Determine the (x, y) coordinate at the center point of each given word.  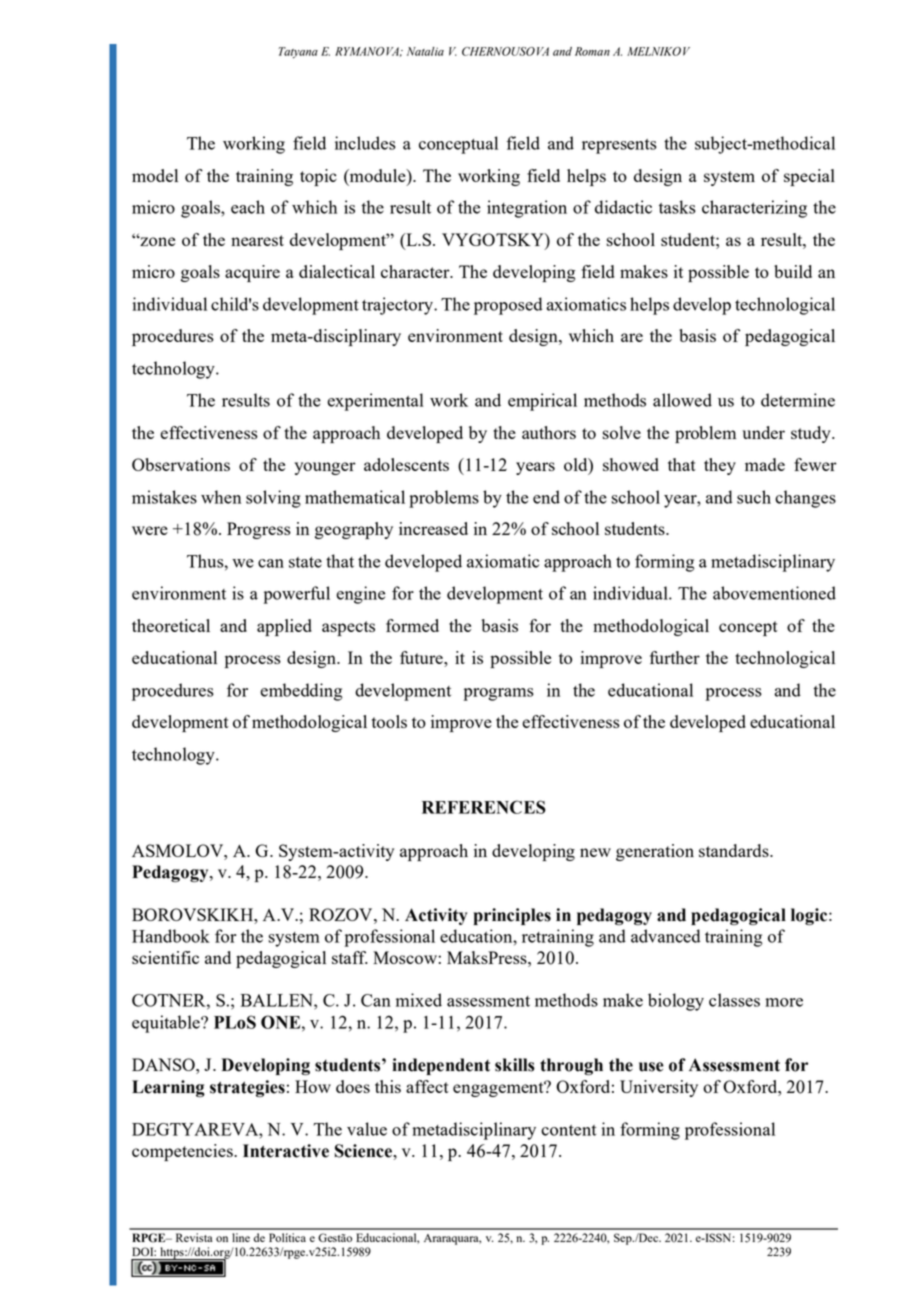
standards (735, 850)
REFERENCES (484, 807)
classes (734, 1000)
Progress (259, 530)
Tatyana (298, 52)
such (754, 497)
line (241, 1237)
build (793, 271)
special (809, 177)
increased (433, 528)
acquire (252, 273)
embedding (301, 692)
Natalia (425, 51)
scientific (165, 957)
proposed (508, 306)
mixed (419, 1000)
